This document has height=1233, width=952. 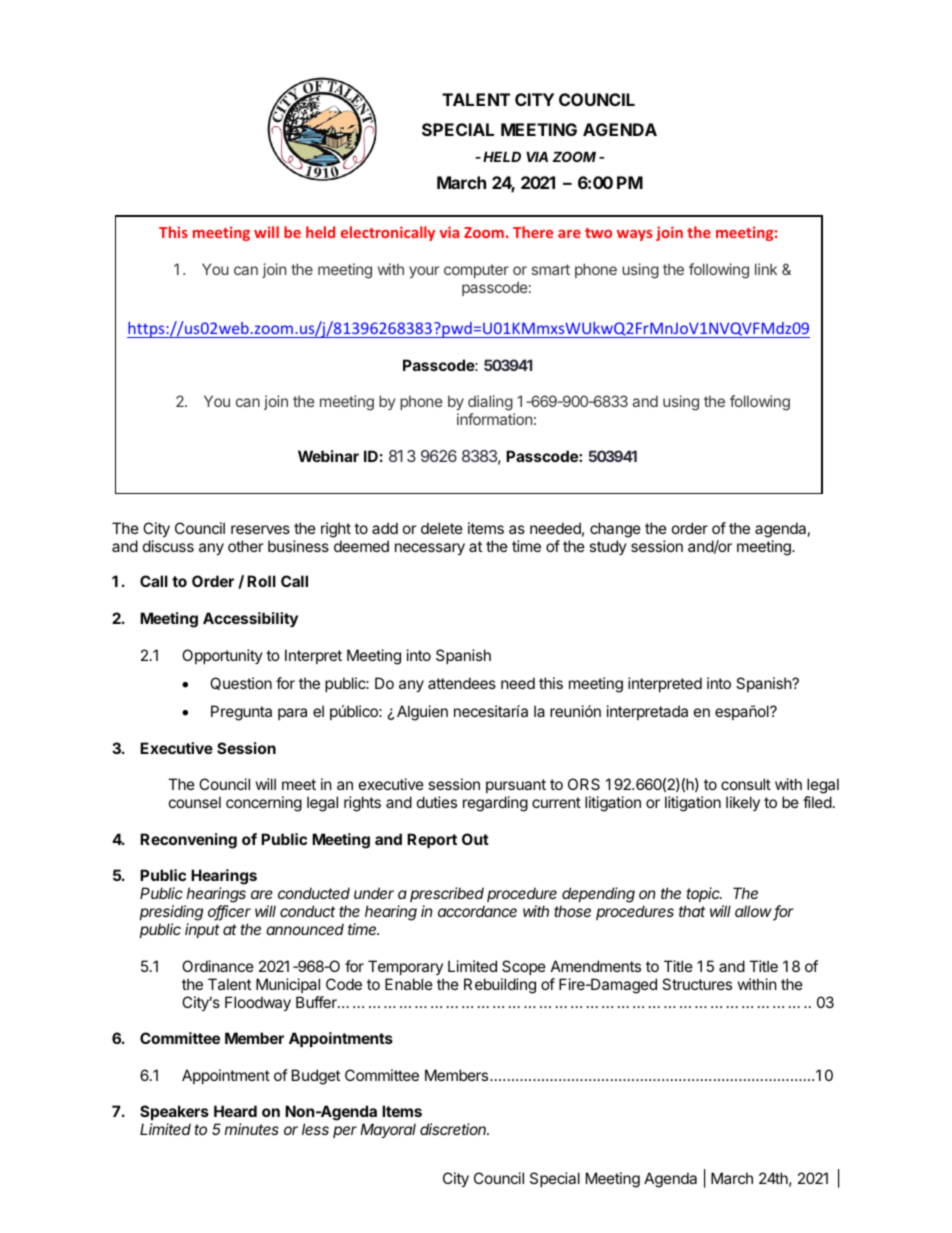 I want to click on likely, so click(x=743, y=803).
